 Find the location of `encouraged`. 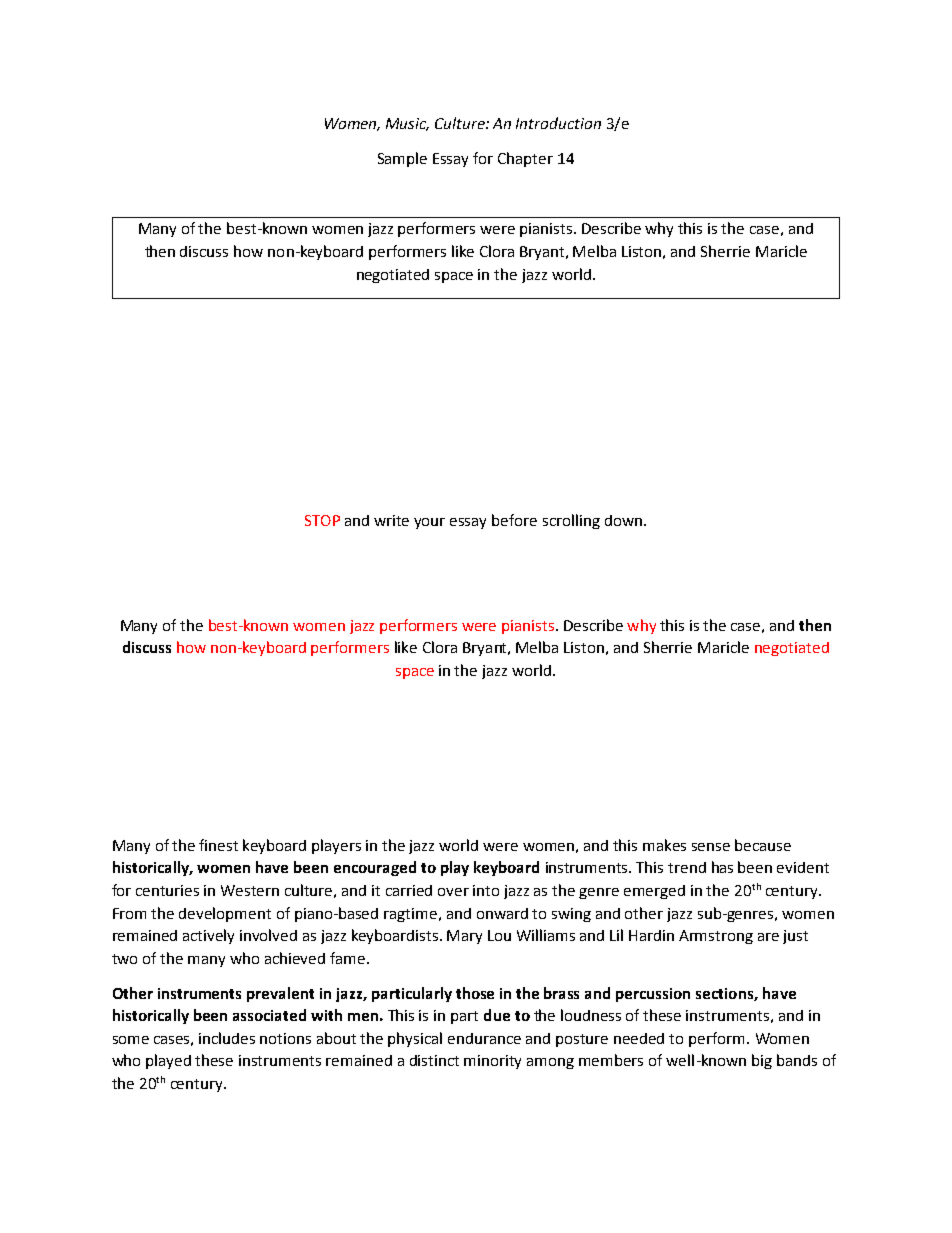

encouraged is located at coordinates (375, 868).
